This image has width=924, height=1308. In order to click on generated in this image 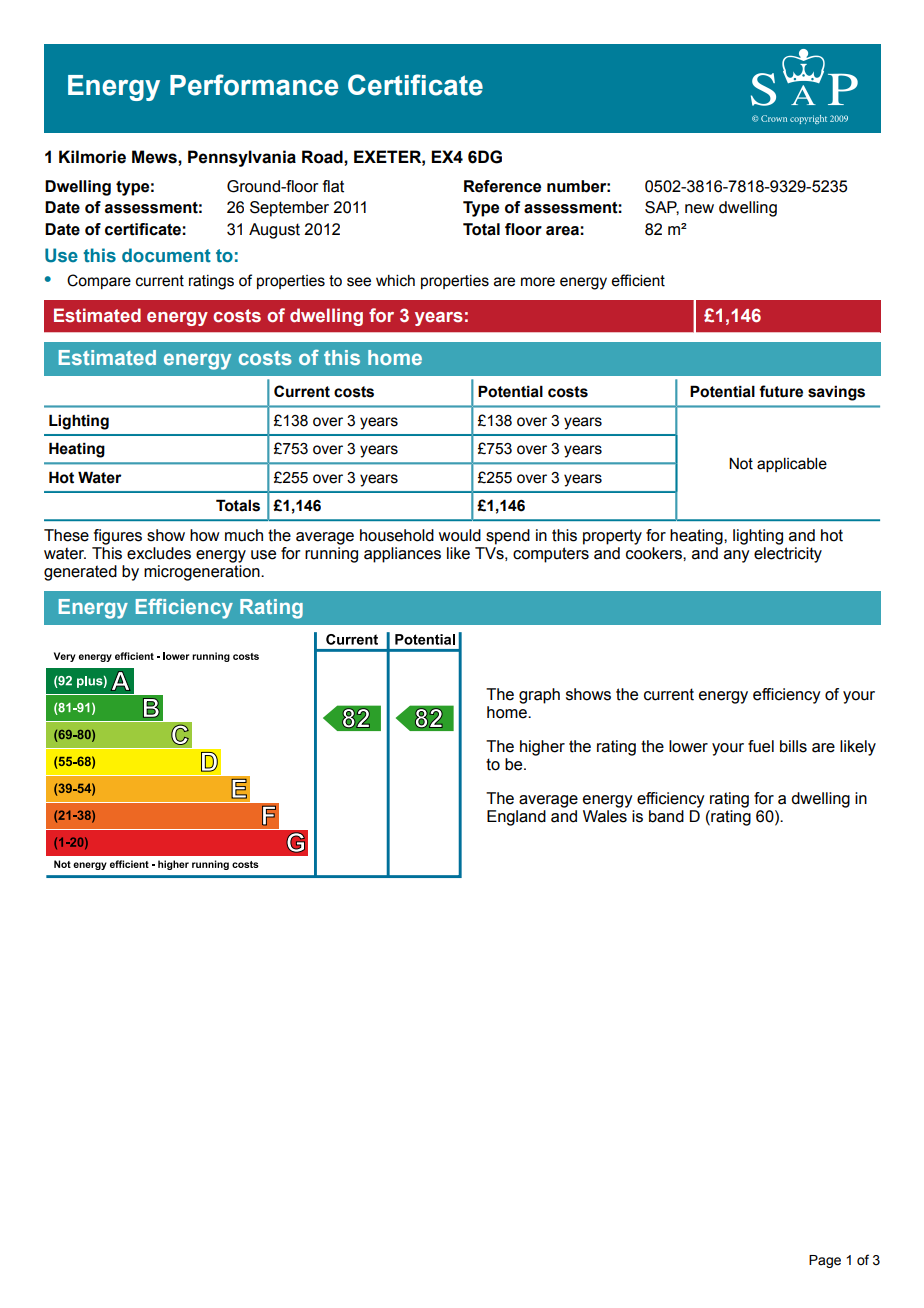, I will do `click(80, 573)`.
